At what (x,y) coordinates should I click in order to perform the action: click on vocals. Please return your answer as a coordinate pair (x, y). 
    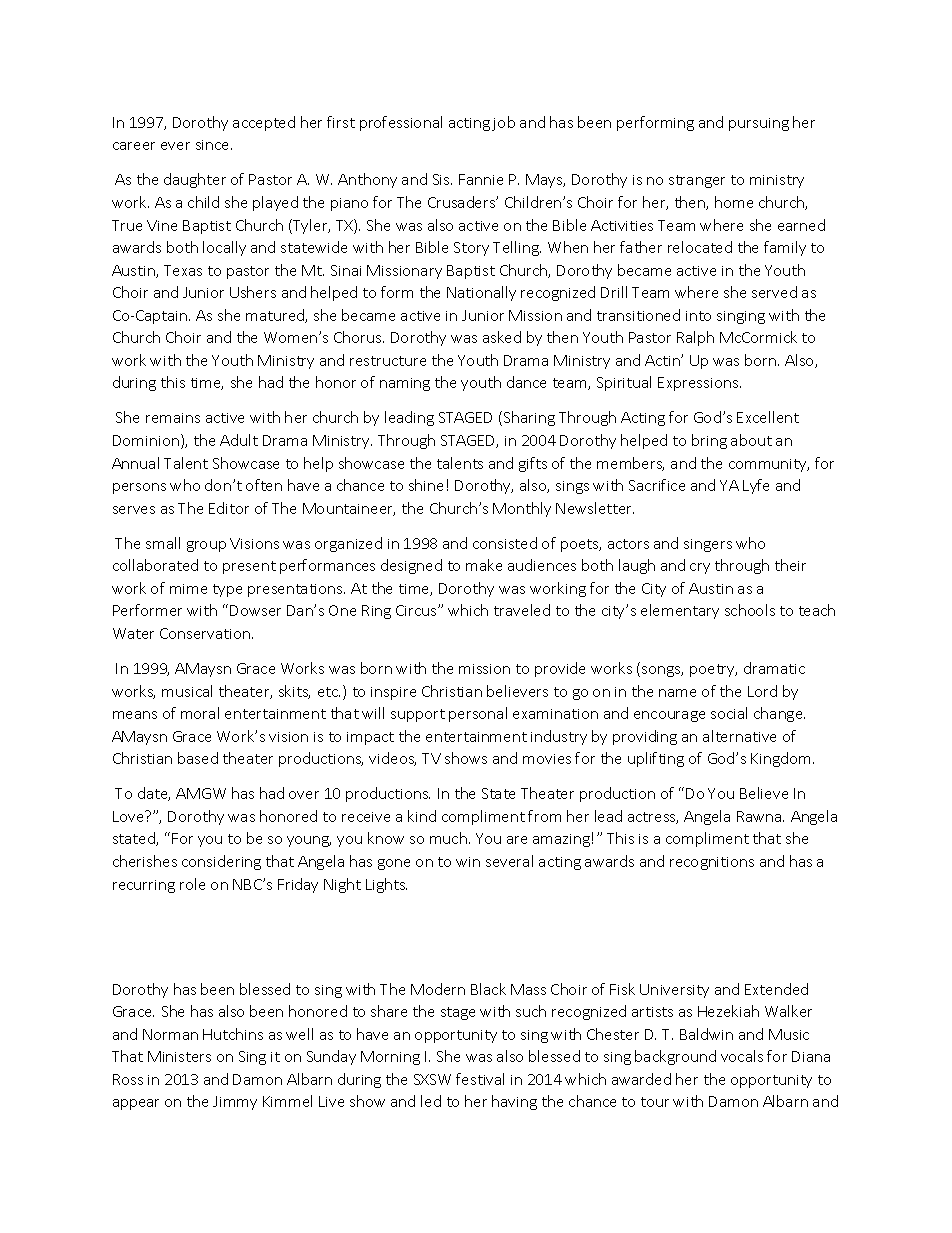
    Looking at the image, I should click on (742, 1056).
